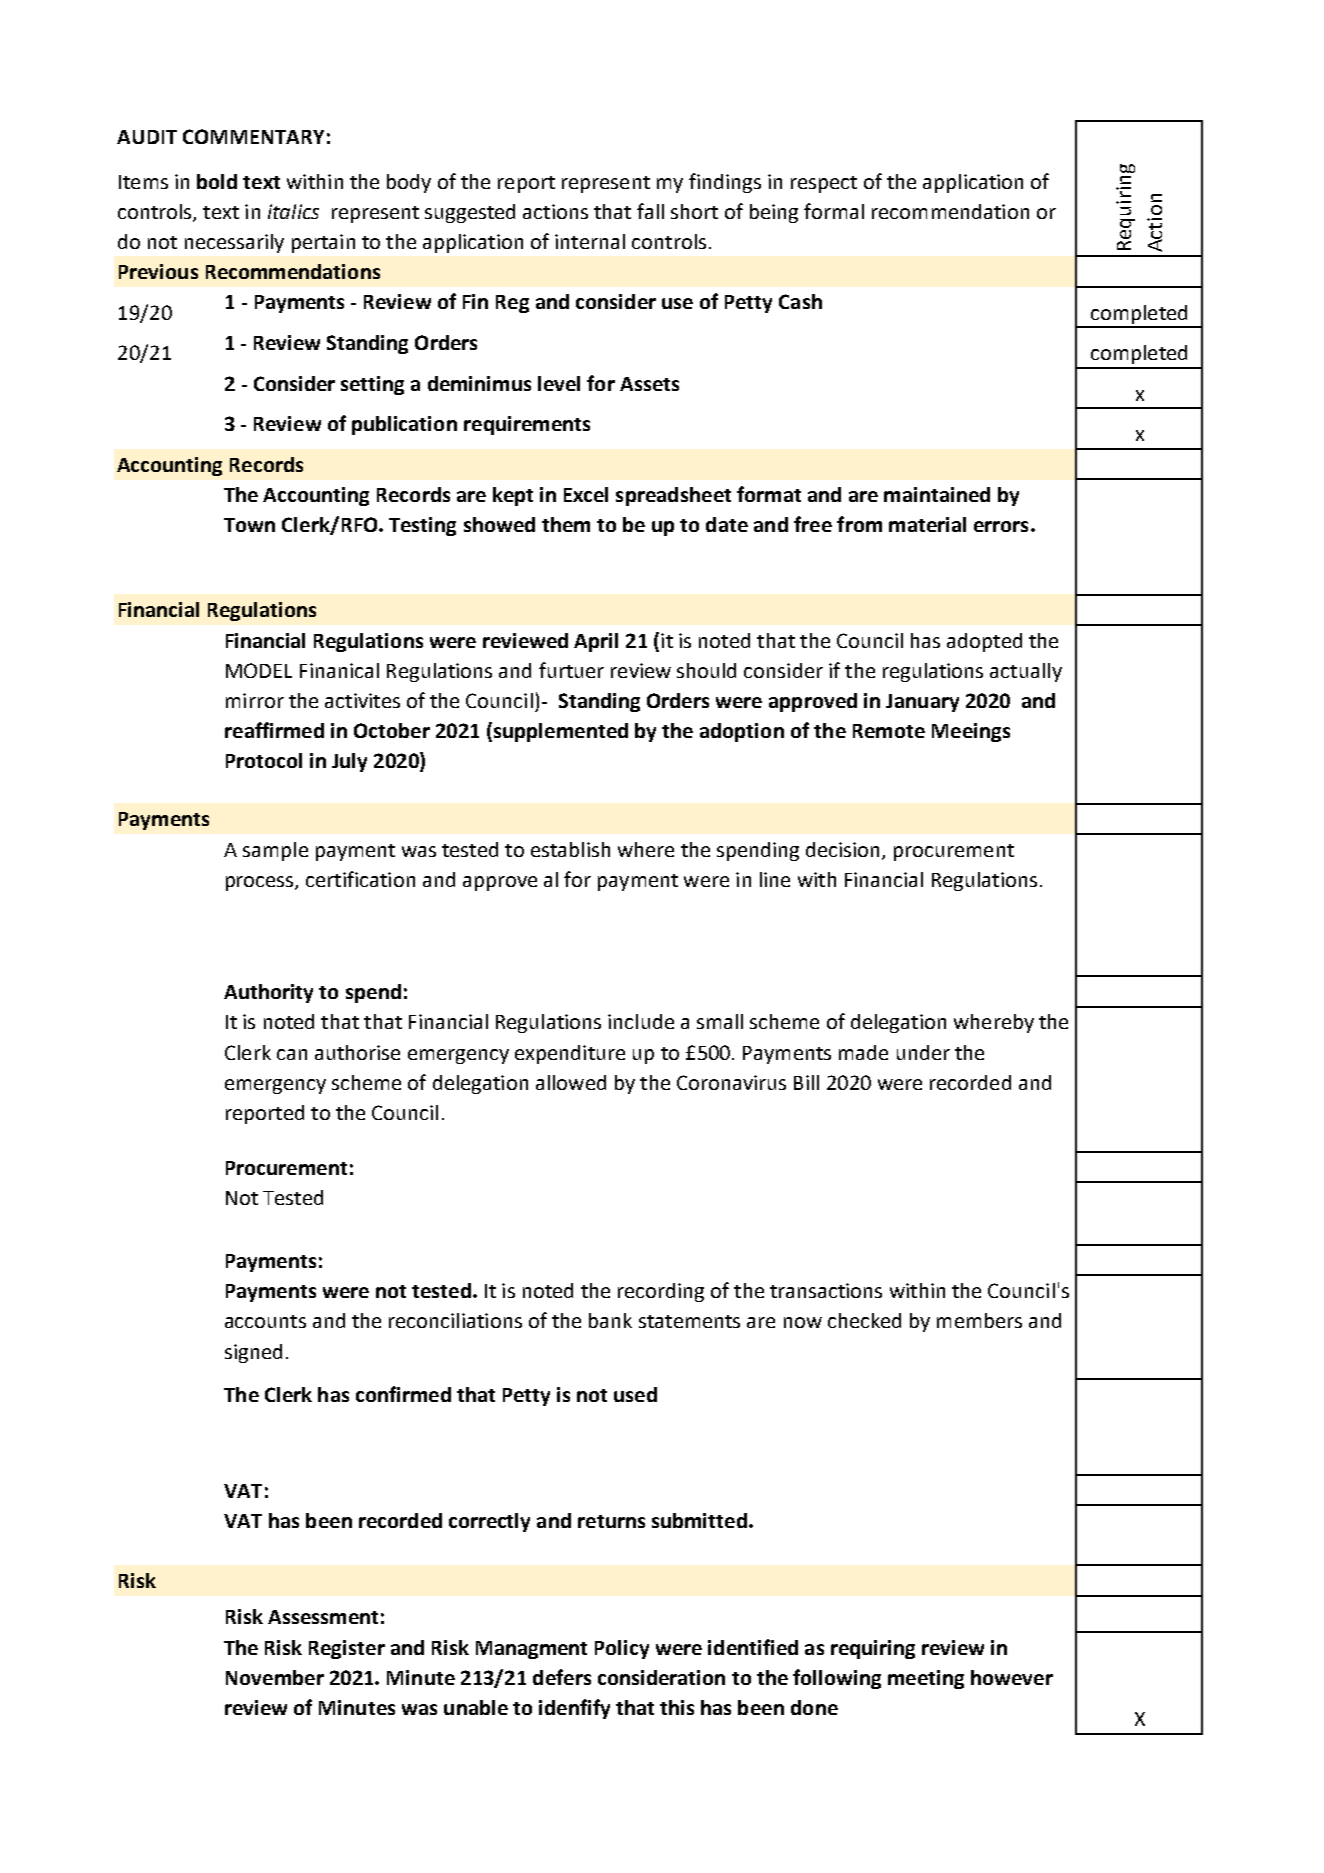 This document has height=1873, width=1324. What do you see at coordinates (217, 181) in the document?
I see `bold` at bounding box center [217, 181].
